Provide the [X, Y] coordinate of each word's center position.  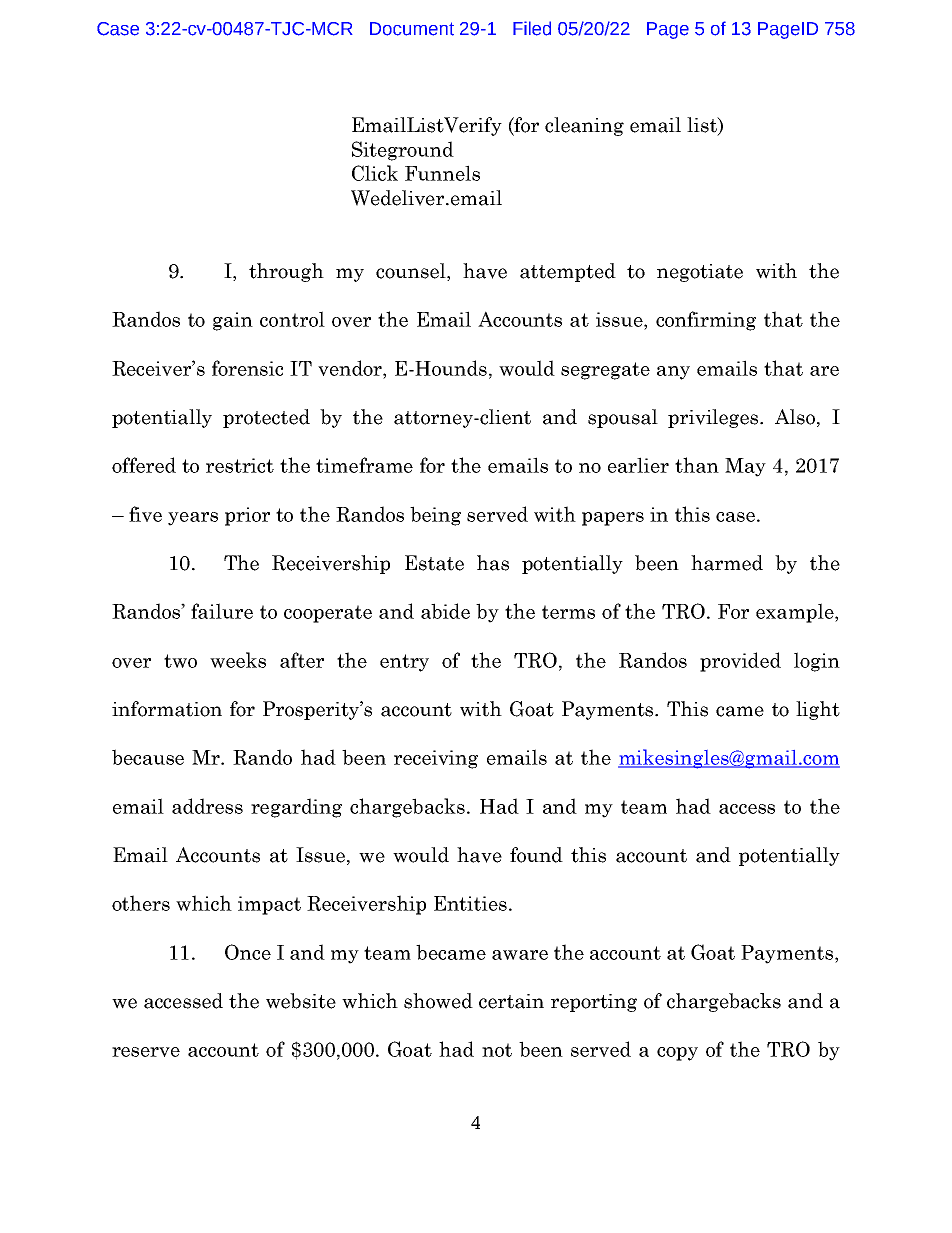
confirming [706, 321]
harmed [727, 563]
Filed [532, 28]
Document [412, 29]
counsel [412, 272]
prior [247, 516]
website [301, 1001]
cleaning [584, 126]
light [818, 710]
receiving [436, 759]
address [207, 806]
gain [233, 321]
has [493, 563]
